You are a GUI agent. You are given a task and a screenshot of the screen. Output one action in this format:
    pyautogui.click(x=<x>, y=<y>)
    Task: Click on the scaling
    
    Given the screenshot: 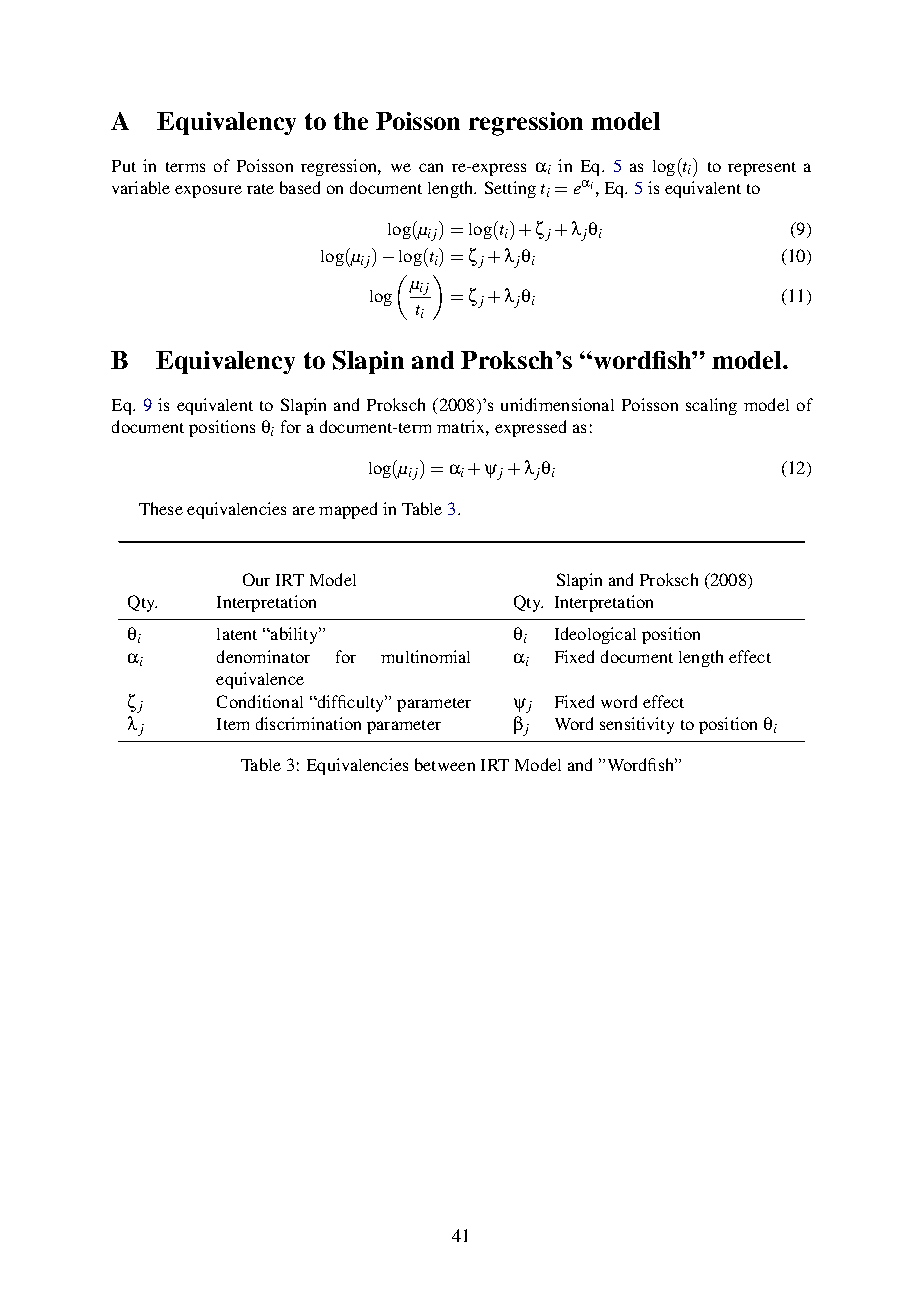 What is the action you would take?
    pyautogui.click(x=711, y=406)
